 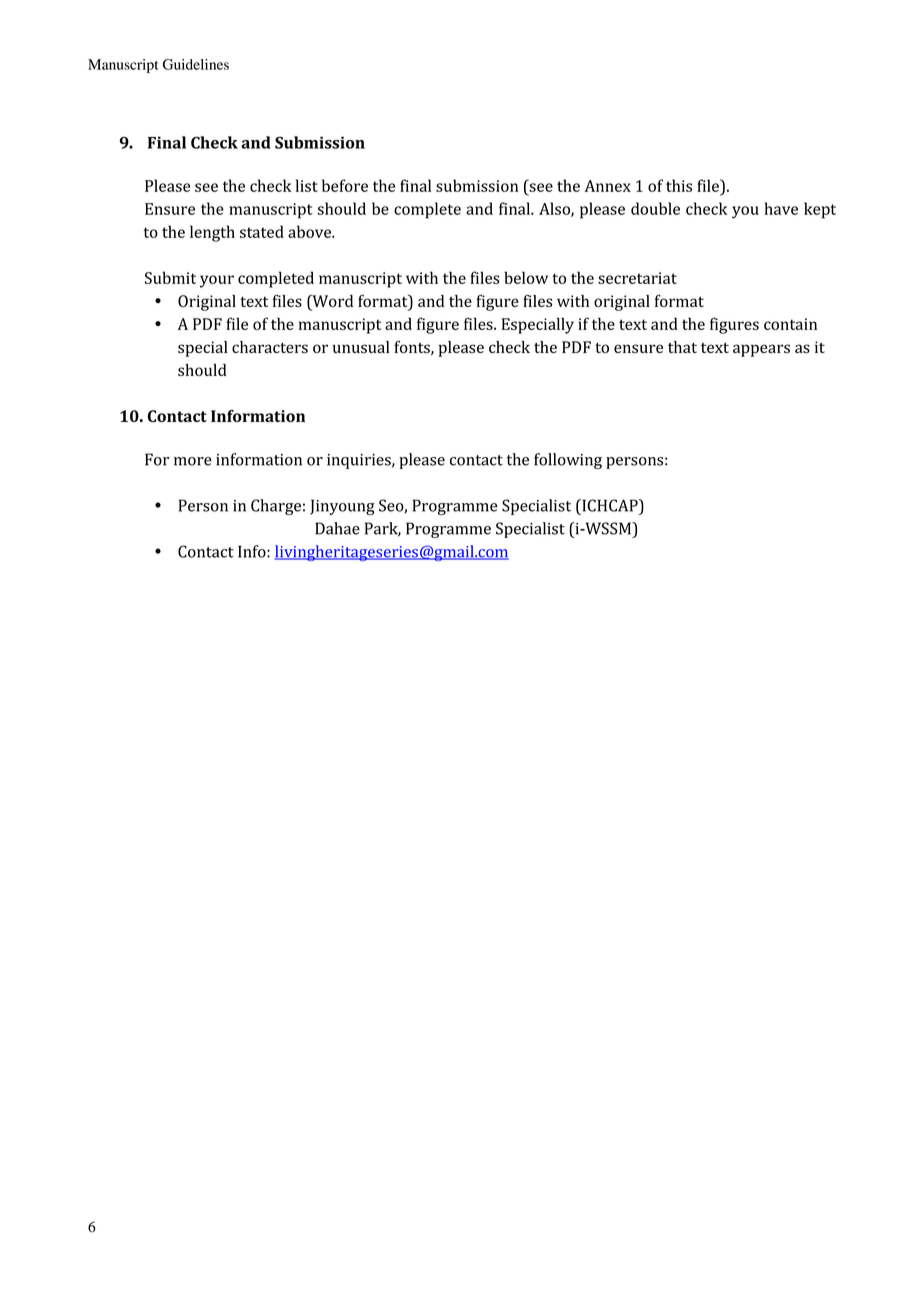 What do you see at coordinates (761, 350) in the screenshot?
I see `appears` at bounding box center [761, 350].
